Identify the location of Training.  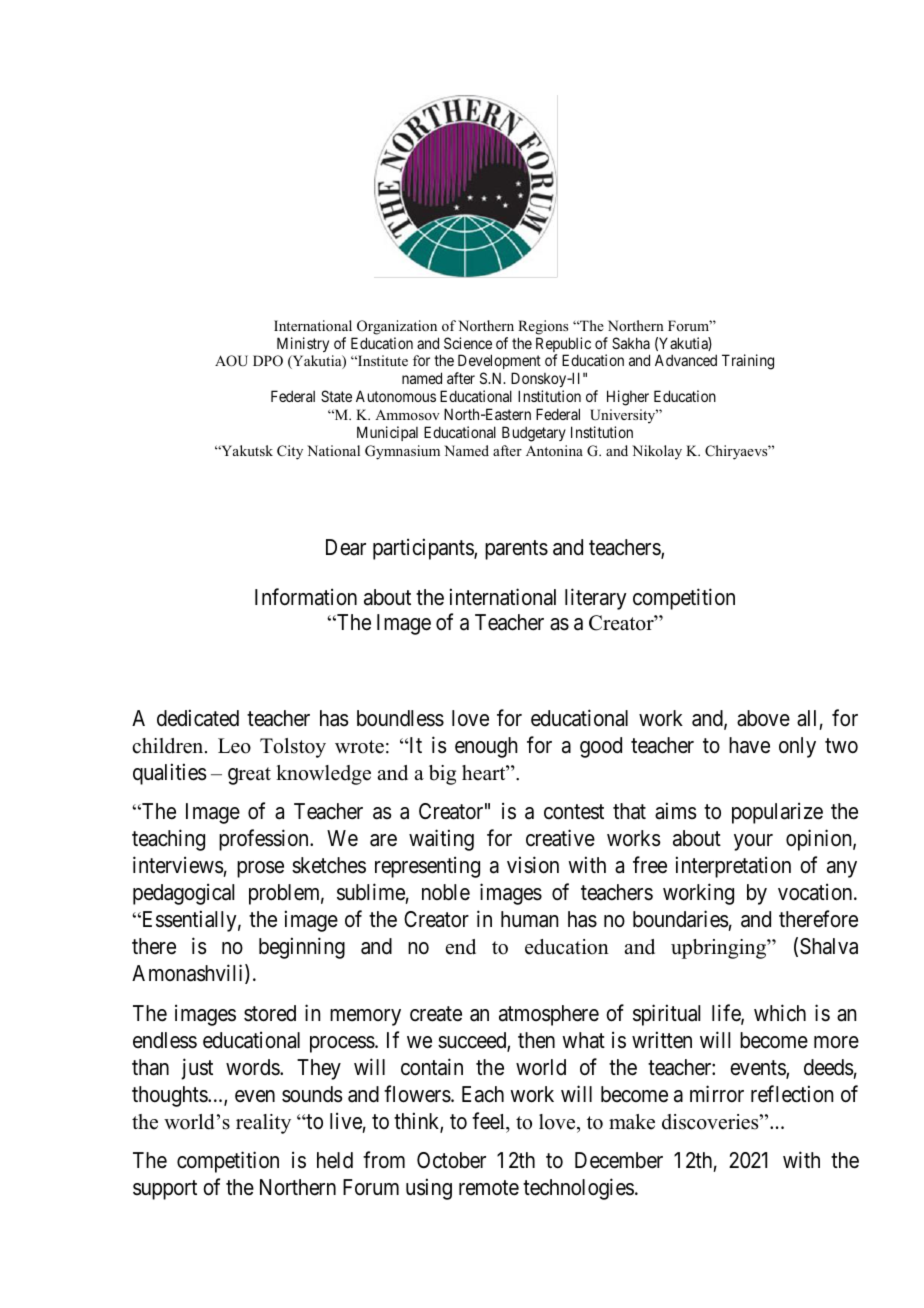
(748, 362).
